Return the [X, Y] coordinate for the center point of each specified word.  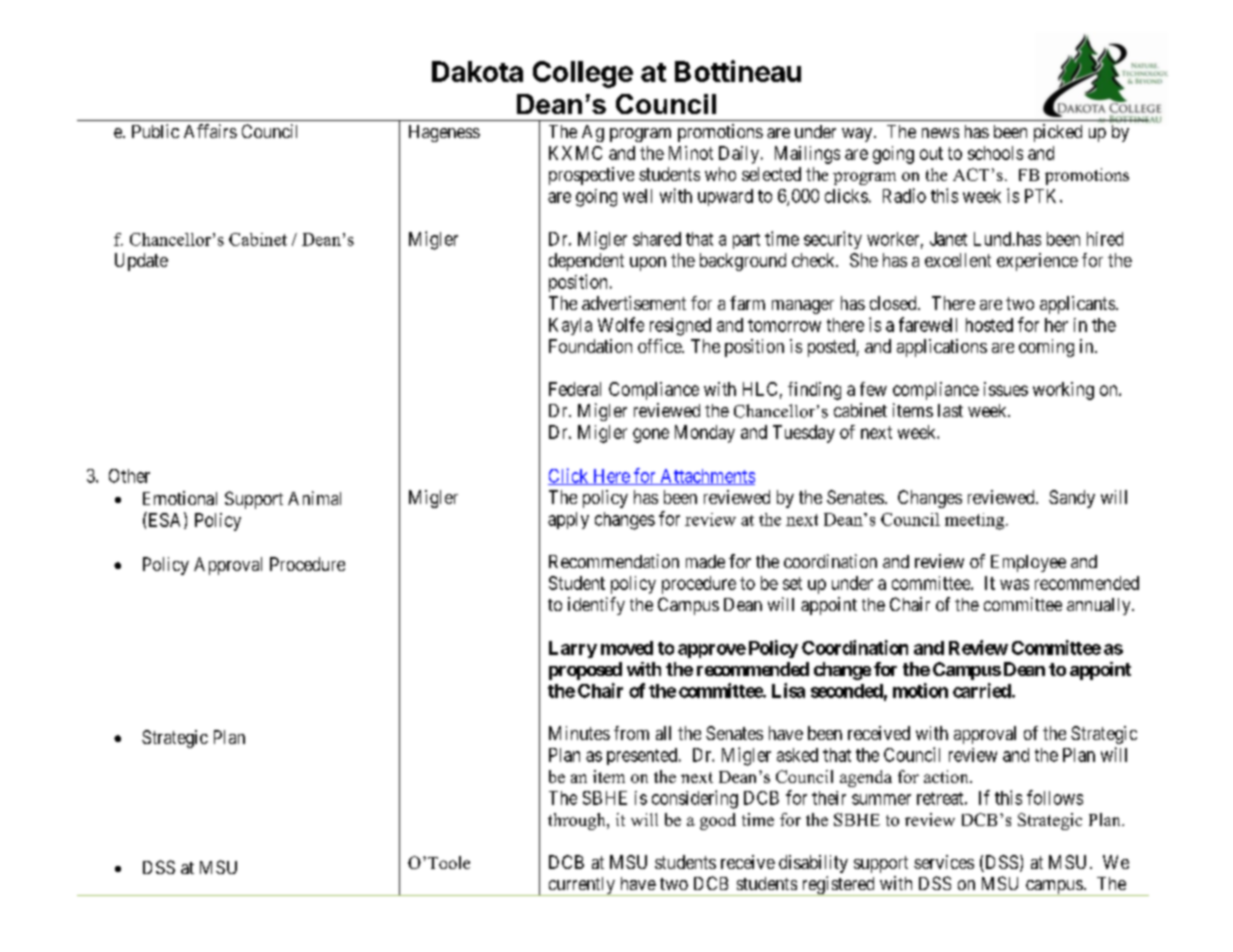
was [1014, 584]
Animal [314, 498]
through [578, 821]
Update [141, 262]
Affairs [210, 131]
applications [942, 348]
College [583, 74]
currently [581, 886]
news [940, 133]
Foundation [590, 346]
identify [596, 606]
